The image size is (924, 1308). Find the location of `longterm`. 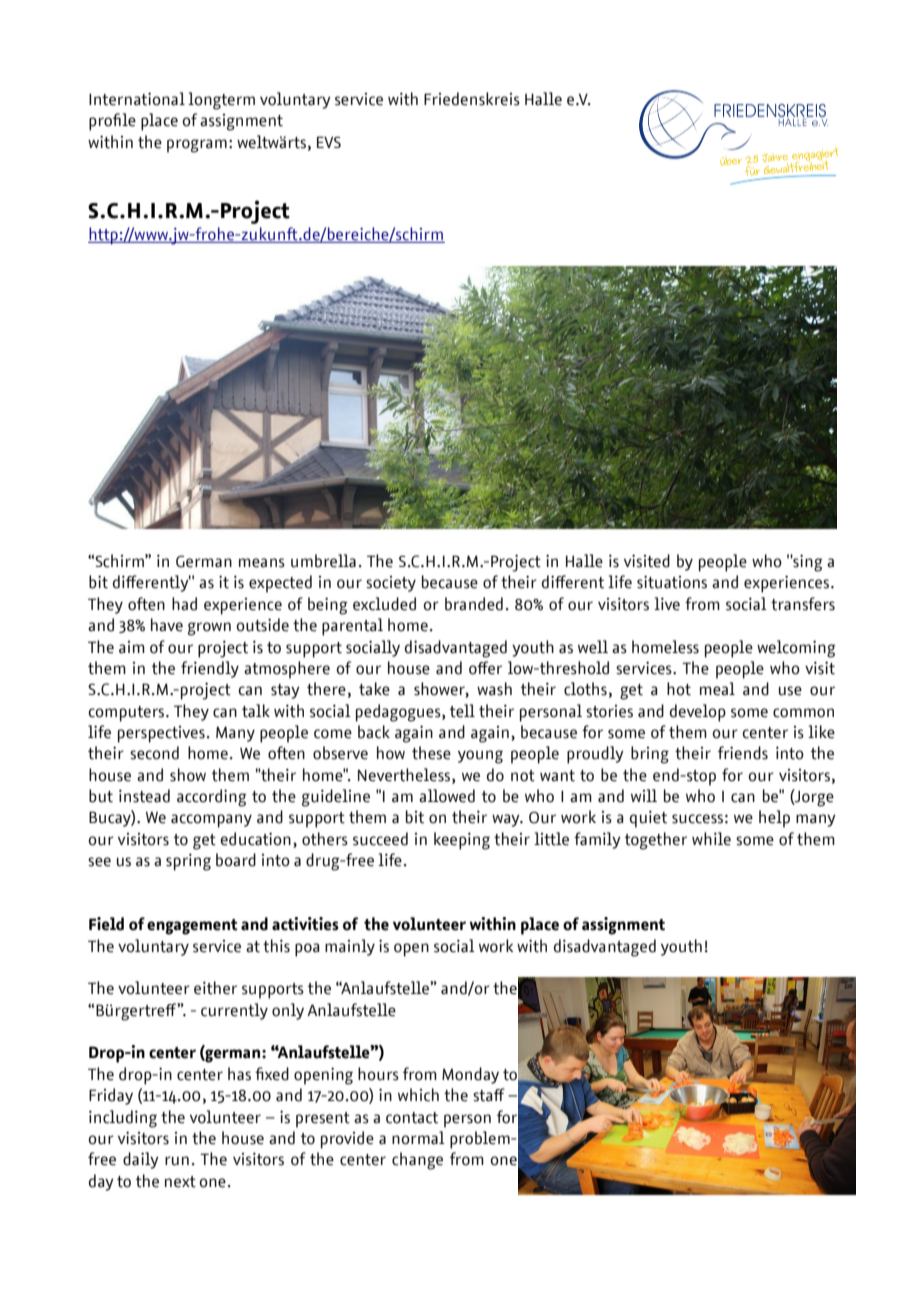

longterm is located at coordinates (221, 101).
